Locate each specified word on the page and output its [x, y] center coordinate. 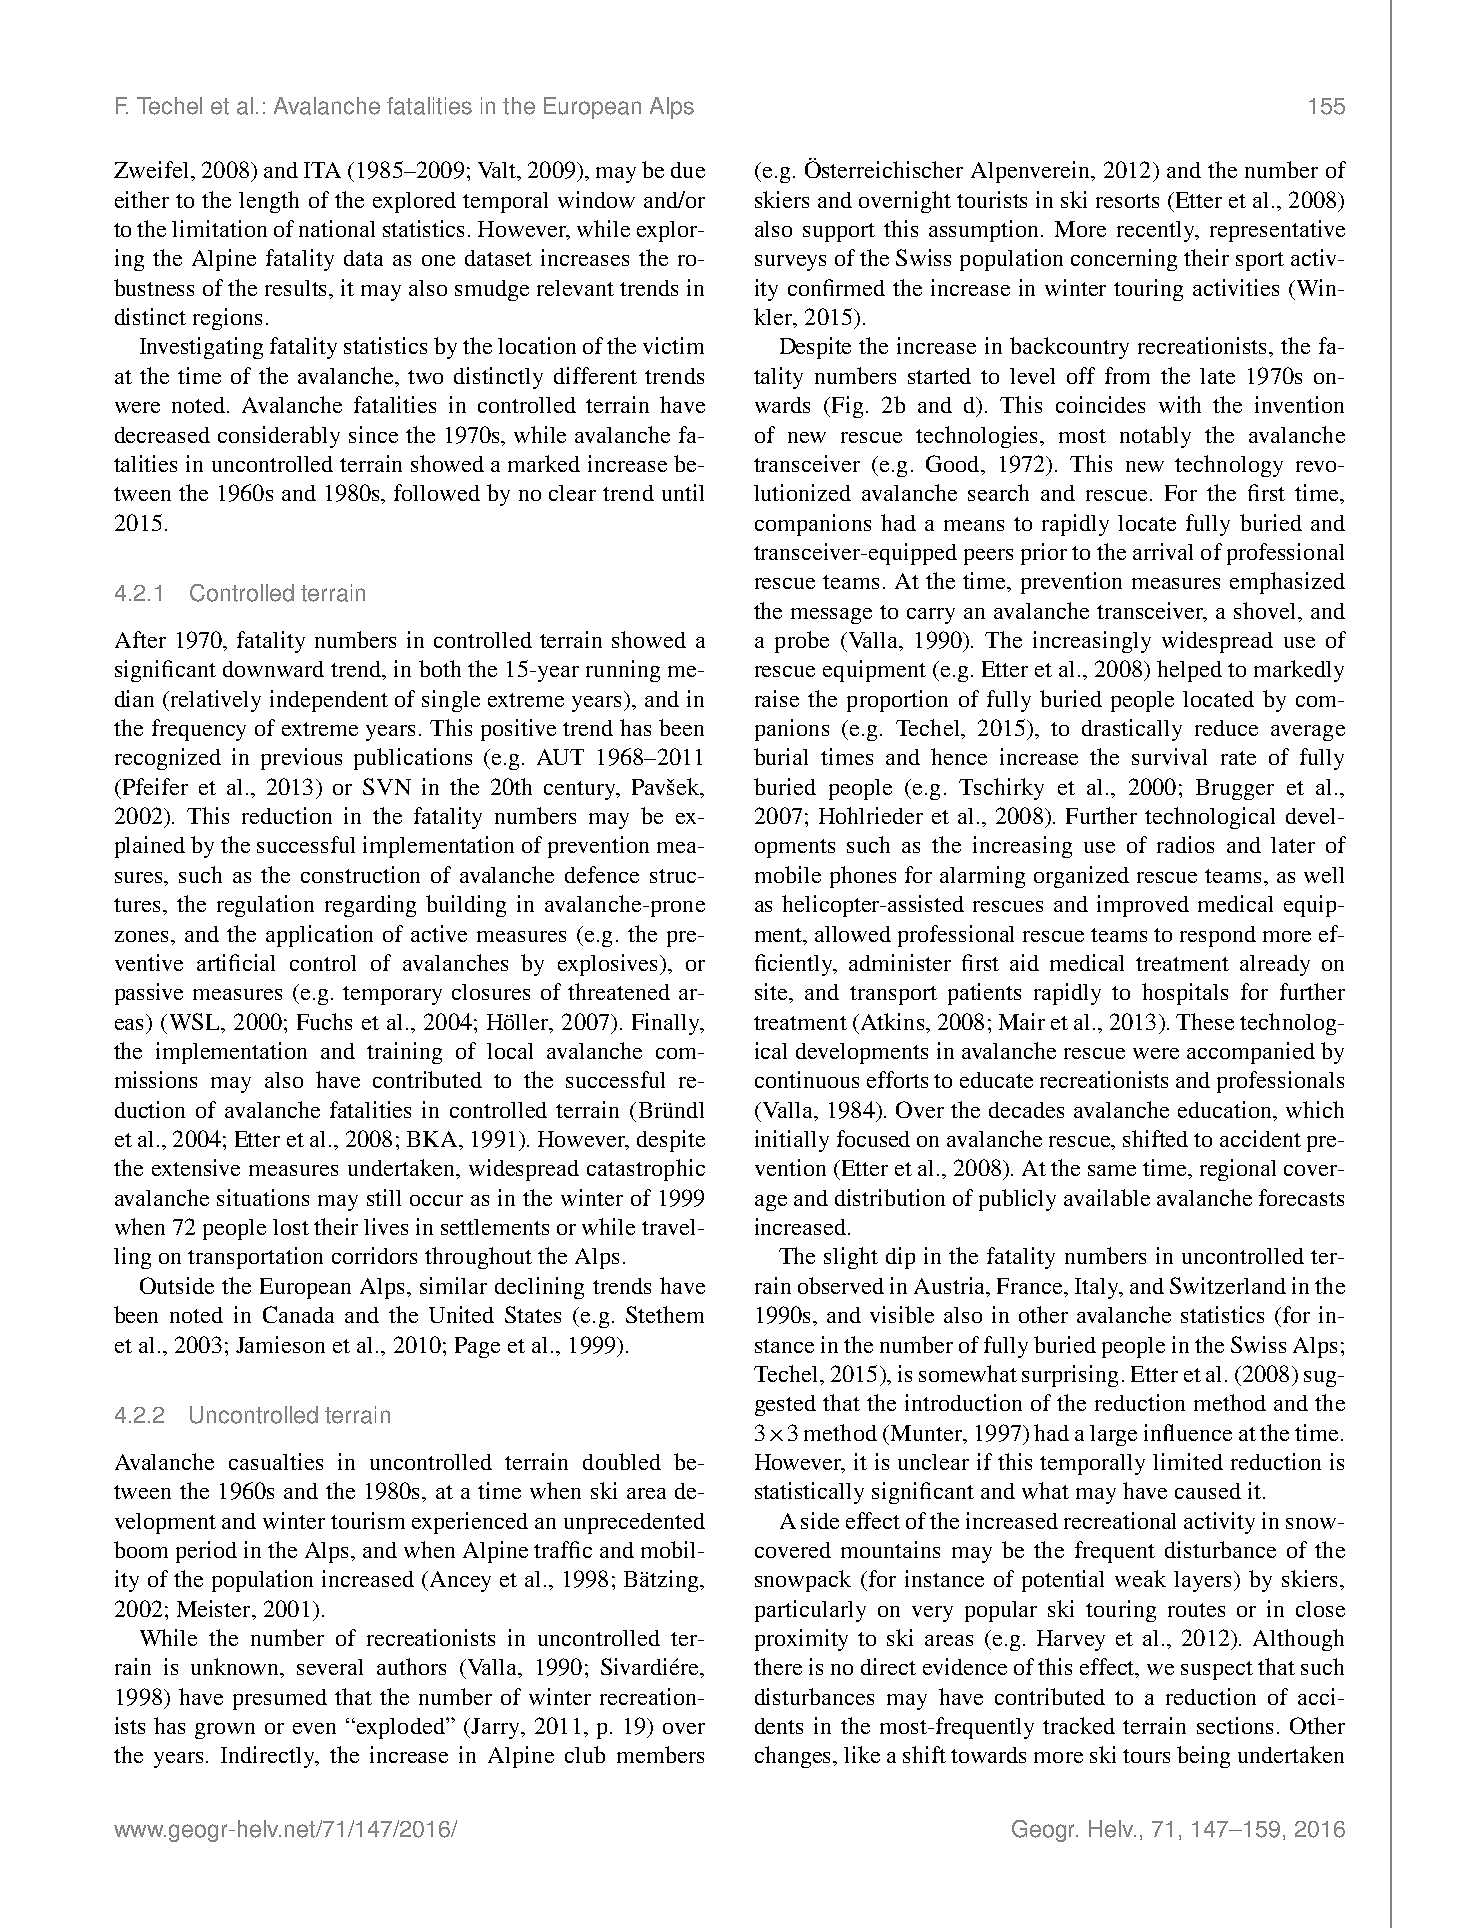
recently [1157, 231]
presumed [280, 1699]
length [269, 202]
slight [851, 1258]
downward [273, 669]
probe [802, 642]
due [688, 170]
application [319, 936]
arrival [1163, 551]
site [772, 991]
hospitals [1185, 994]
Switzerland [1228, 1285]
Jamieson [280, 1344]
